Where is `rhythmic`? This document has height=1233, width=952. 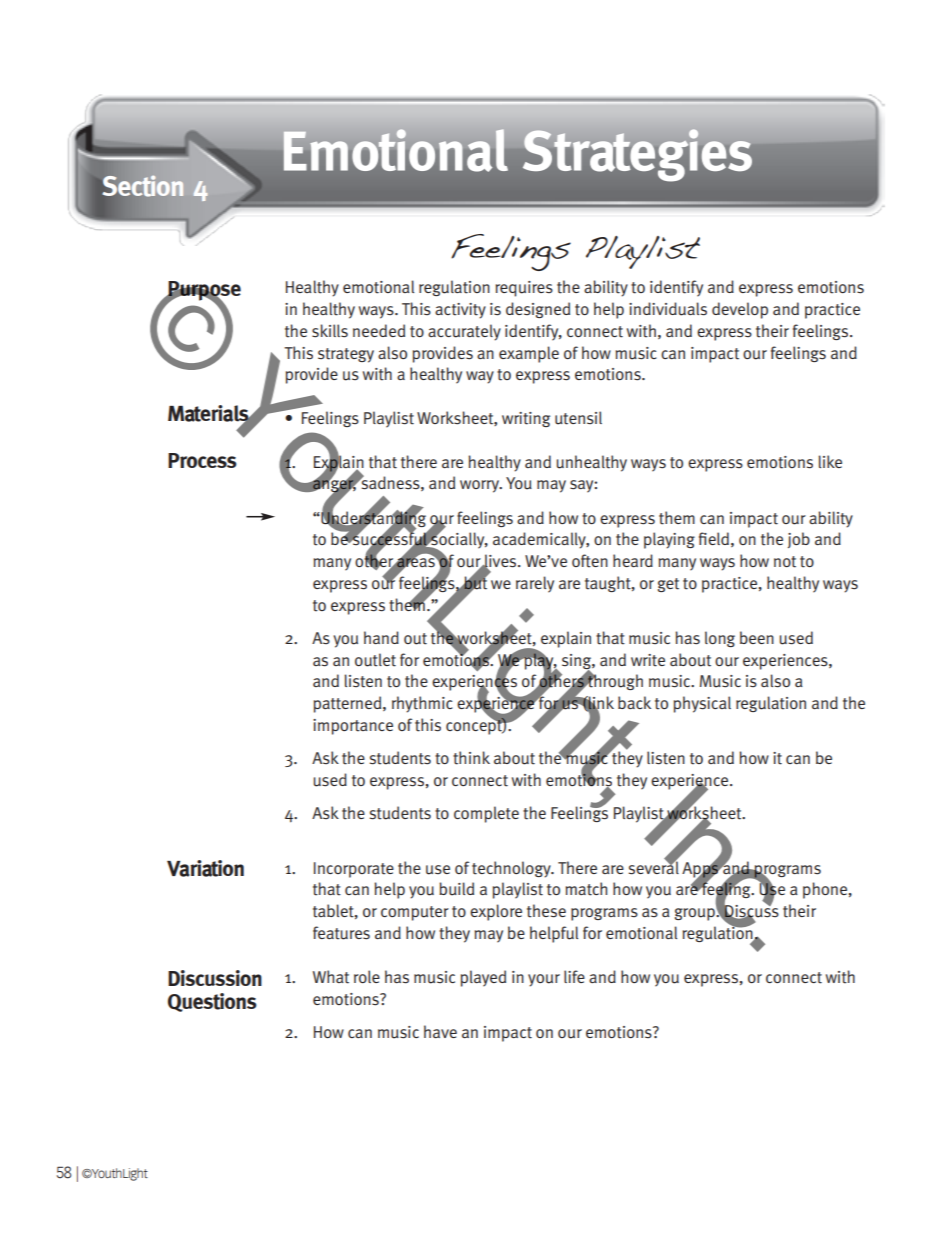
rhythmic is located at coordinates (422, 704).
